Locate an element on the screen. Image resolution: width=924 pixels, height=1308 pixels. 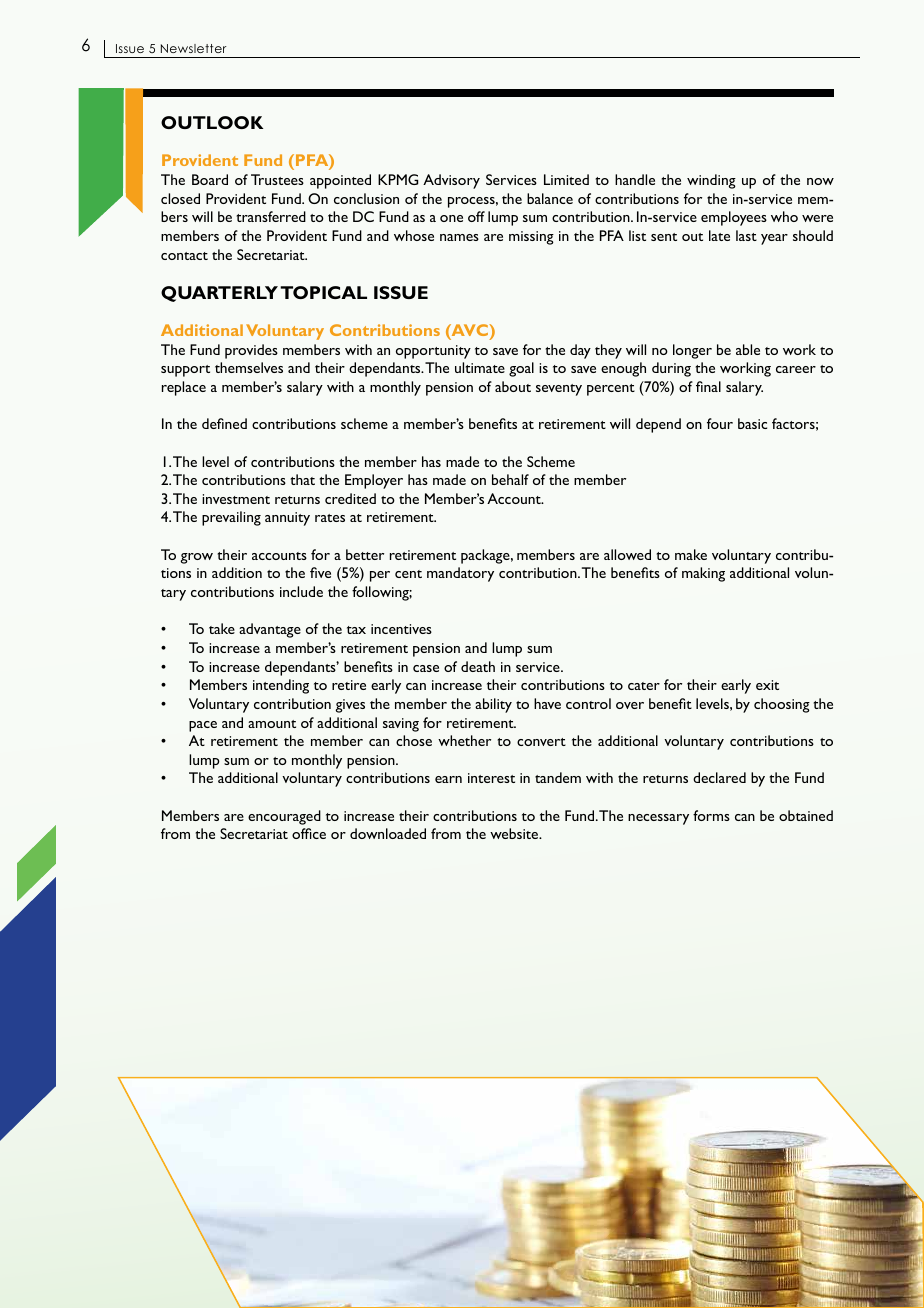
forms is located at coordinates (711, 815).
